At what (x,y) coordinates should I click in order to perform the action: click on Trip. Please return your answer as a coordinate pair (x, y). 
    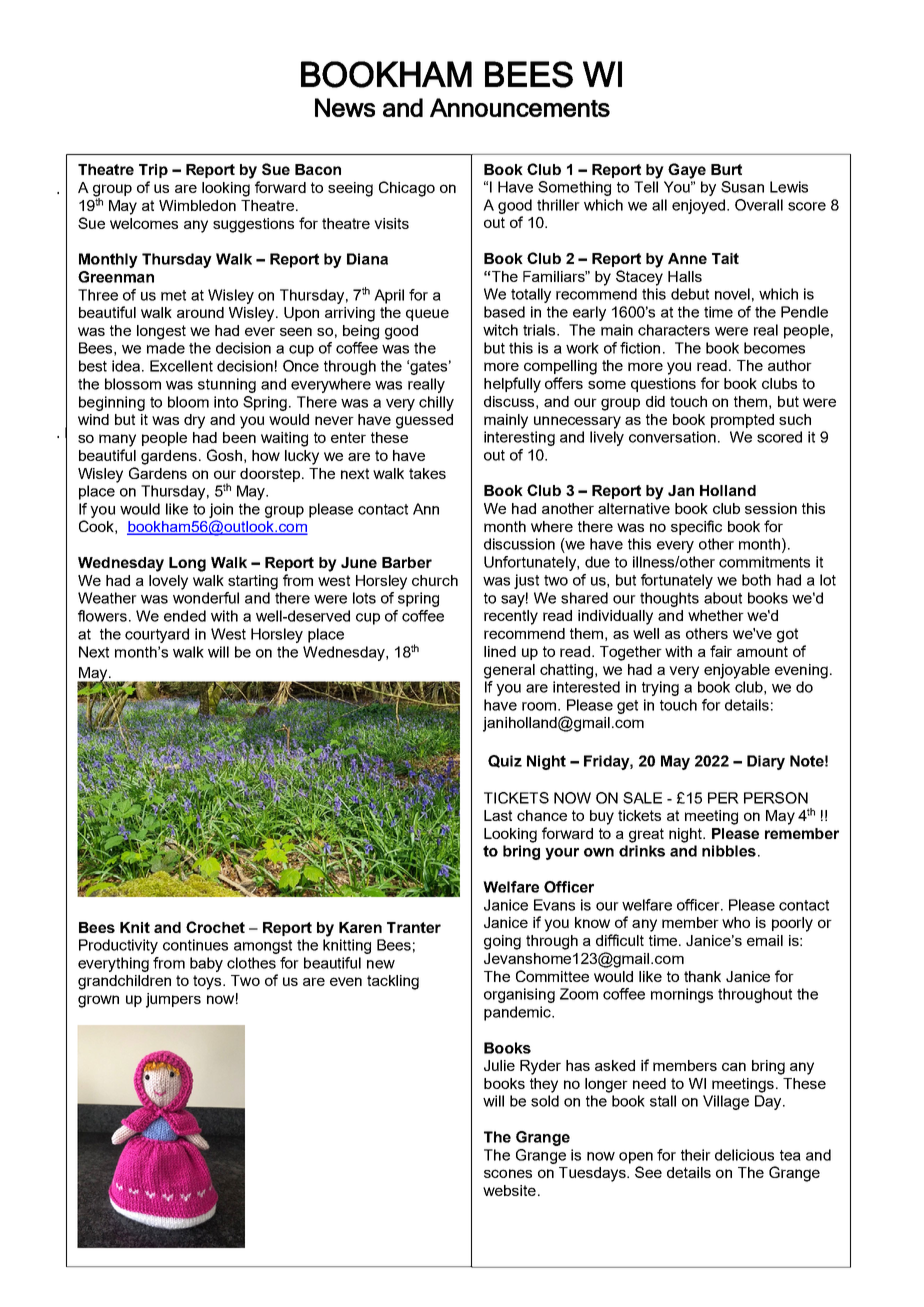
    Looking at the image, I should click on (153, 171).
